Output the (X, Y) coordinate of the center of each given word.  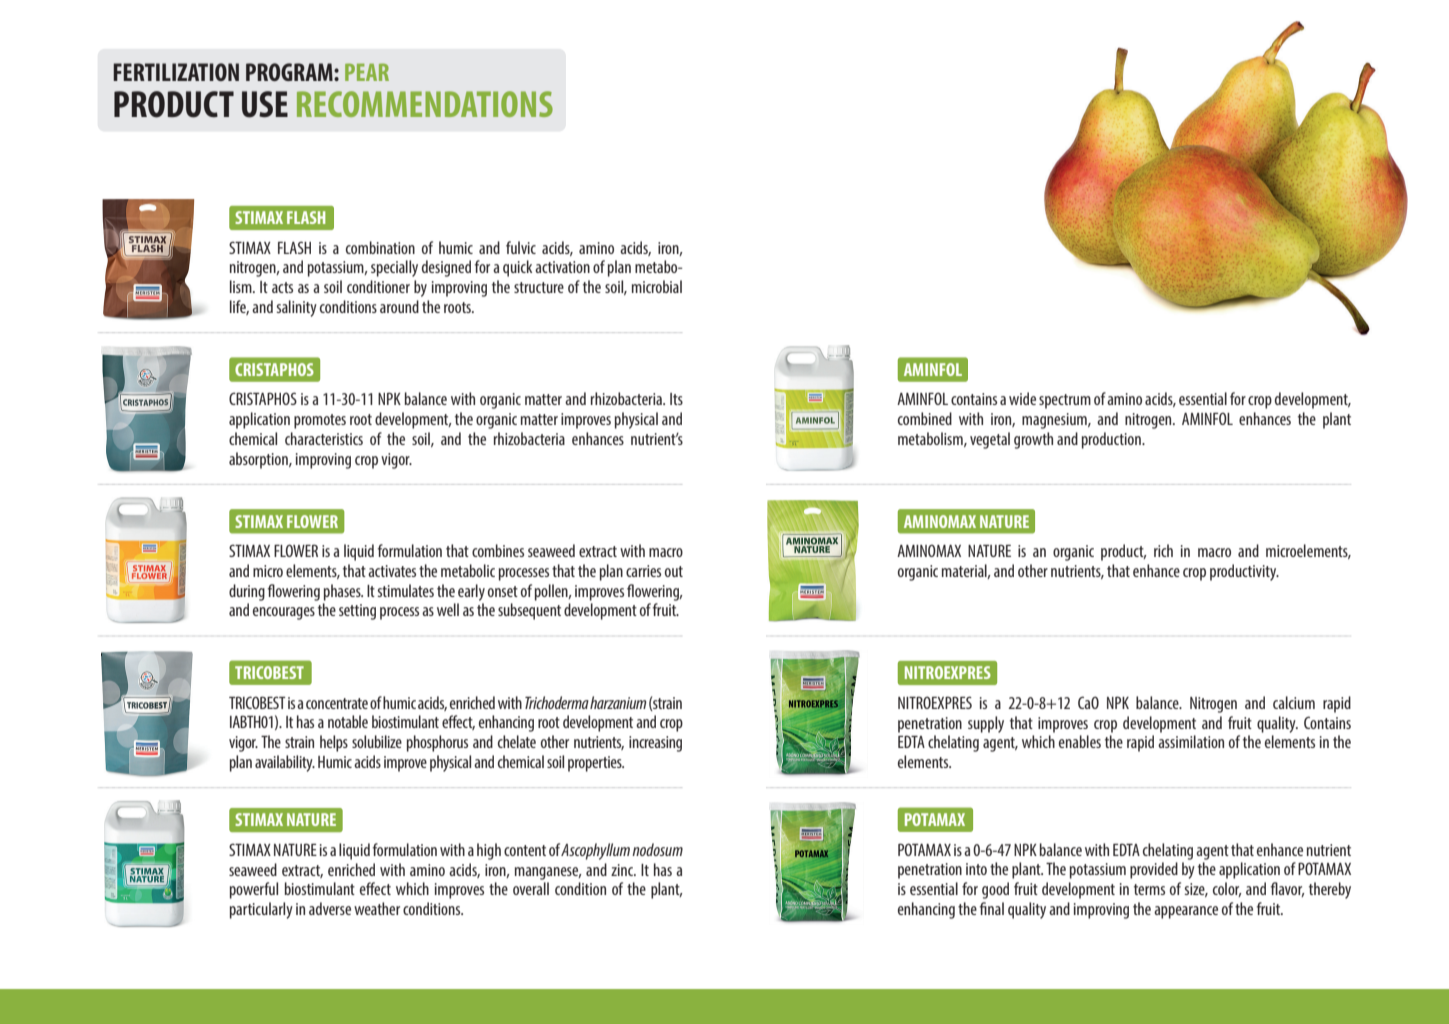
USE (265, 104)
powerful (254, 890)
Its (676, 399)
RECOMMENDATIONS (425, 104)
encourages (284, 613)
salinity (296, 308)
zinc (623, 870)
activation (562, 267)
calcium (1294, 702)
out (674, 571)
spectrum (1065, 401)
